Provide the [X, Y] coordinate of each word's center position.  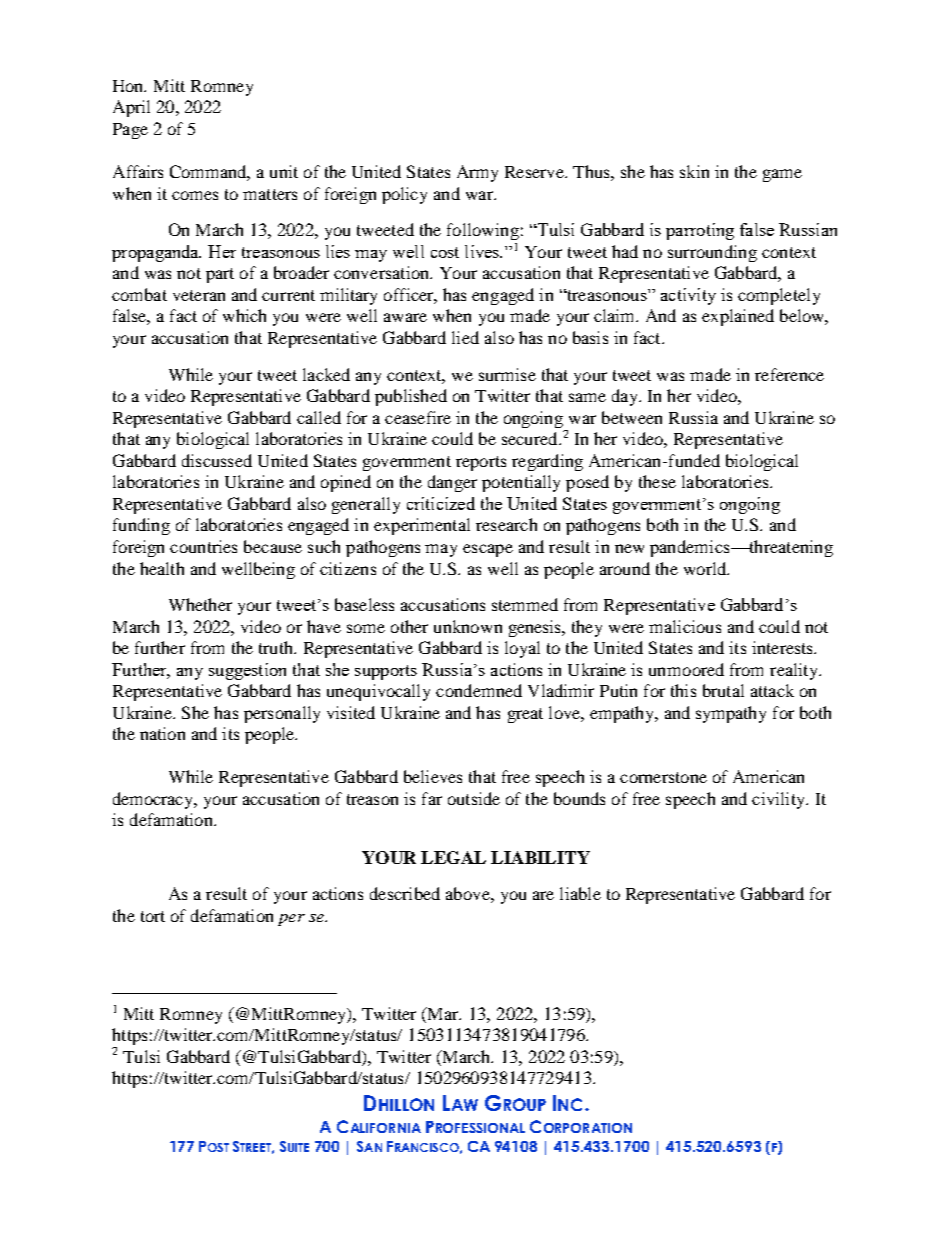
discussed [217, 460]
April [131, 108]
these [657, 481]
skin [694, 171]
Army [477, 173]
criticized [441, 503]
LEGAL [453, 857]
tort [153, 916]
